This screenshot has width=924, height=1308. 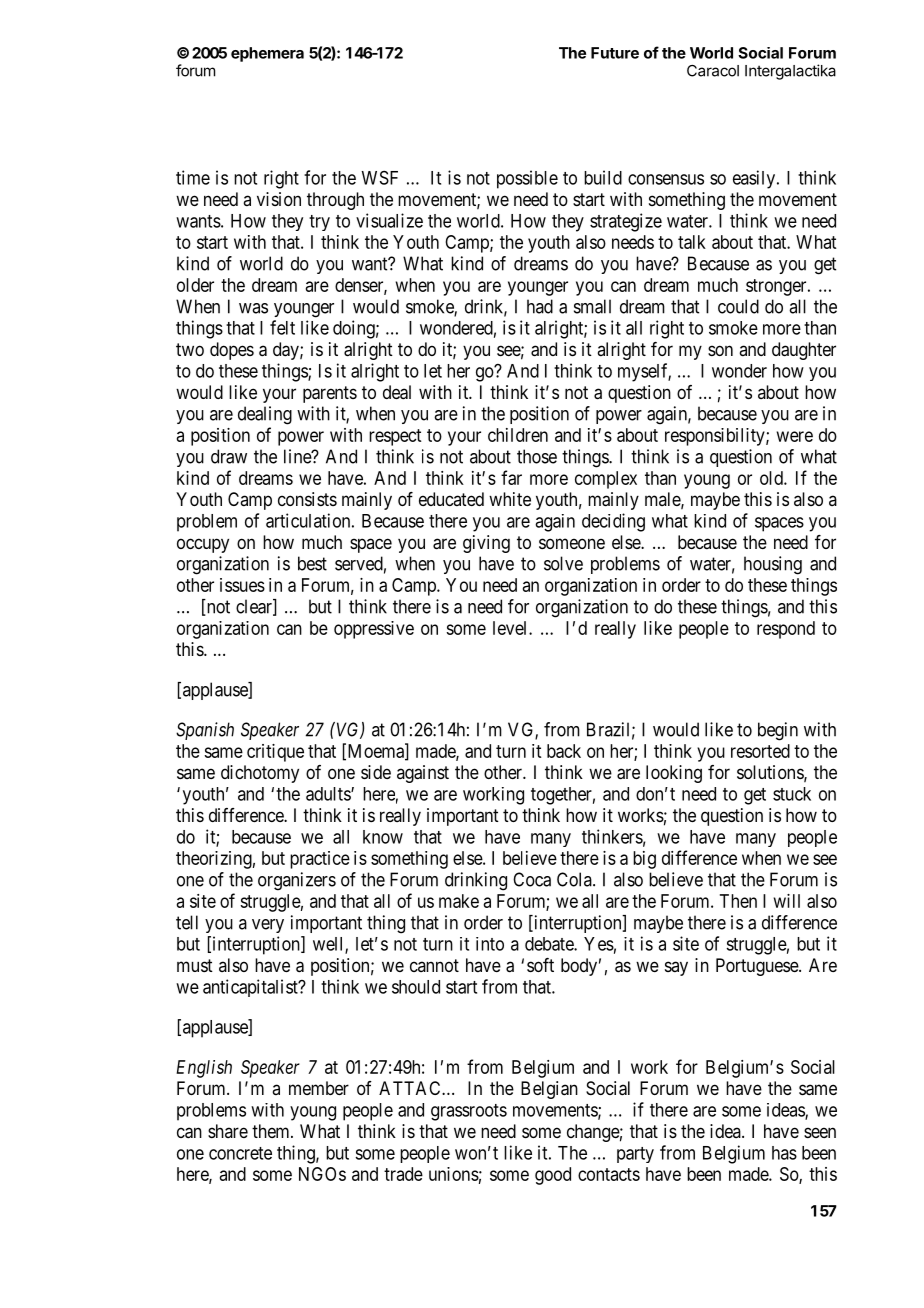 What do you see at coordinates (511, 628) in the screenshot?
I see `level` at bounding box center [511, 628].
